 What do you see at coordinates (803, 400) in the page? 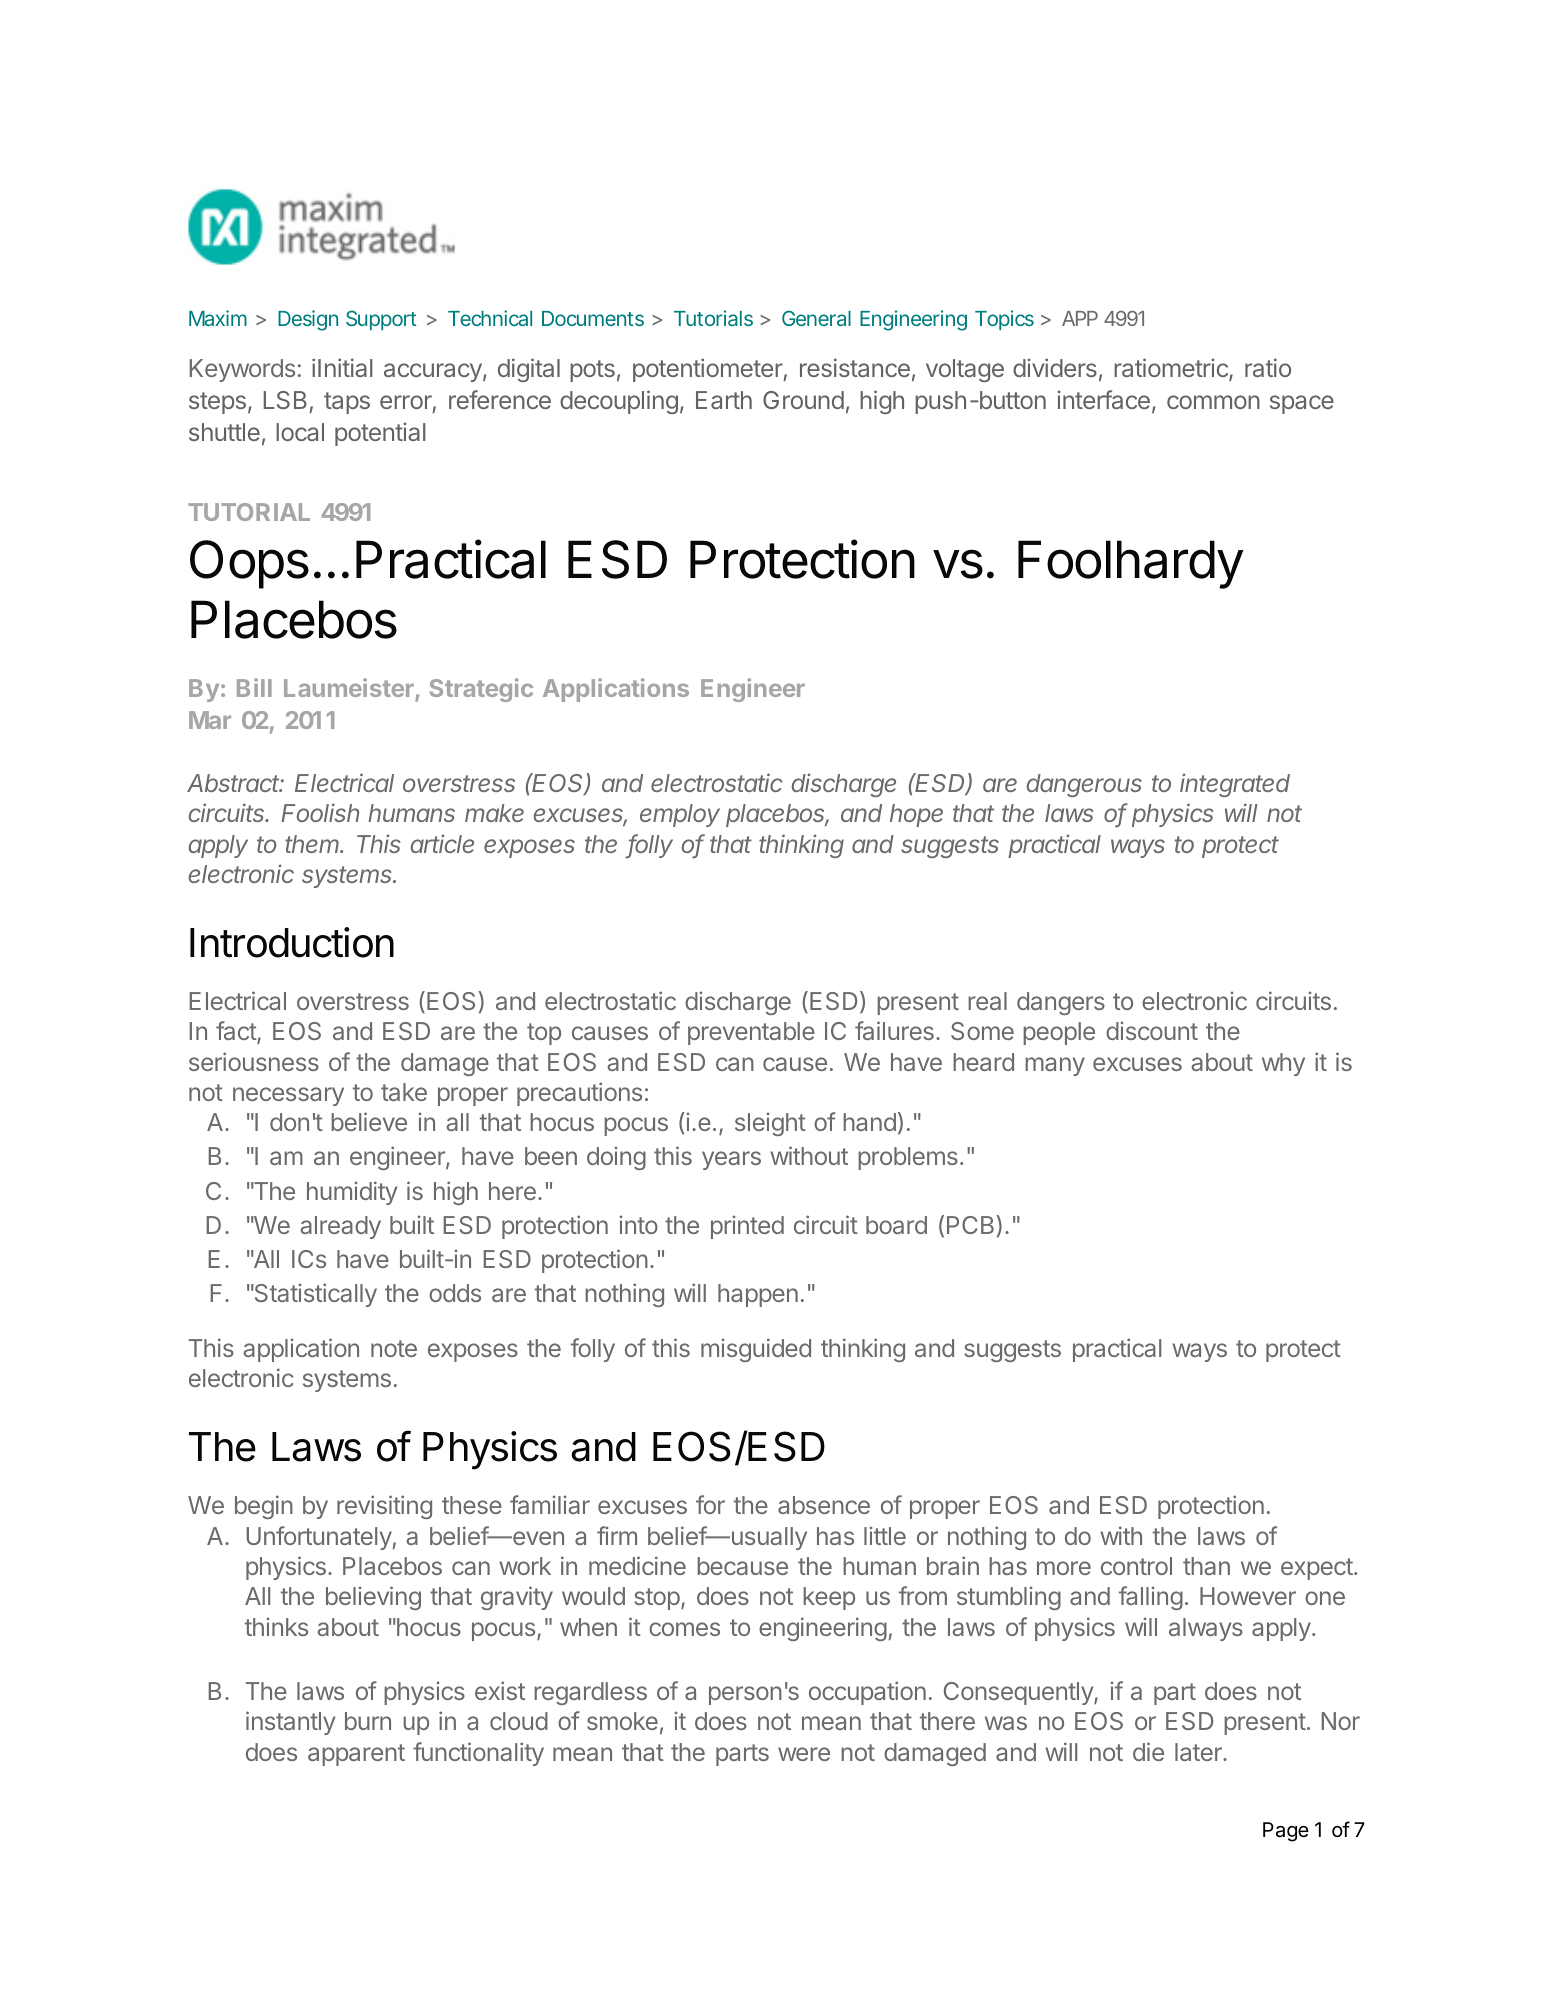
I see `Ground` at bounding box center [803, 400].
